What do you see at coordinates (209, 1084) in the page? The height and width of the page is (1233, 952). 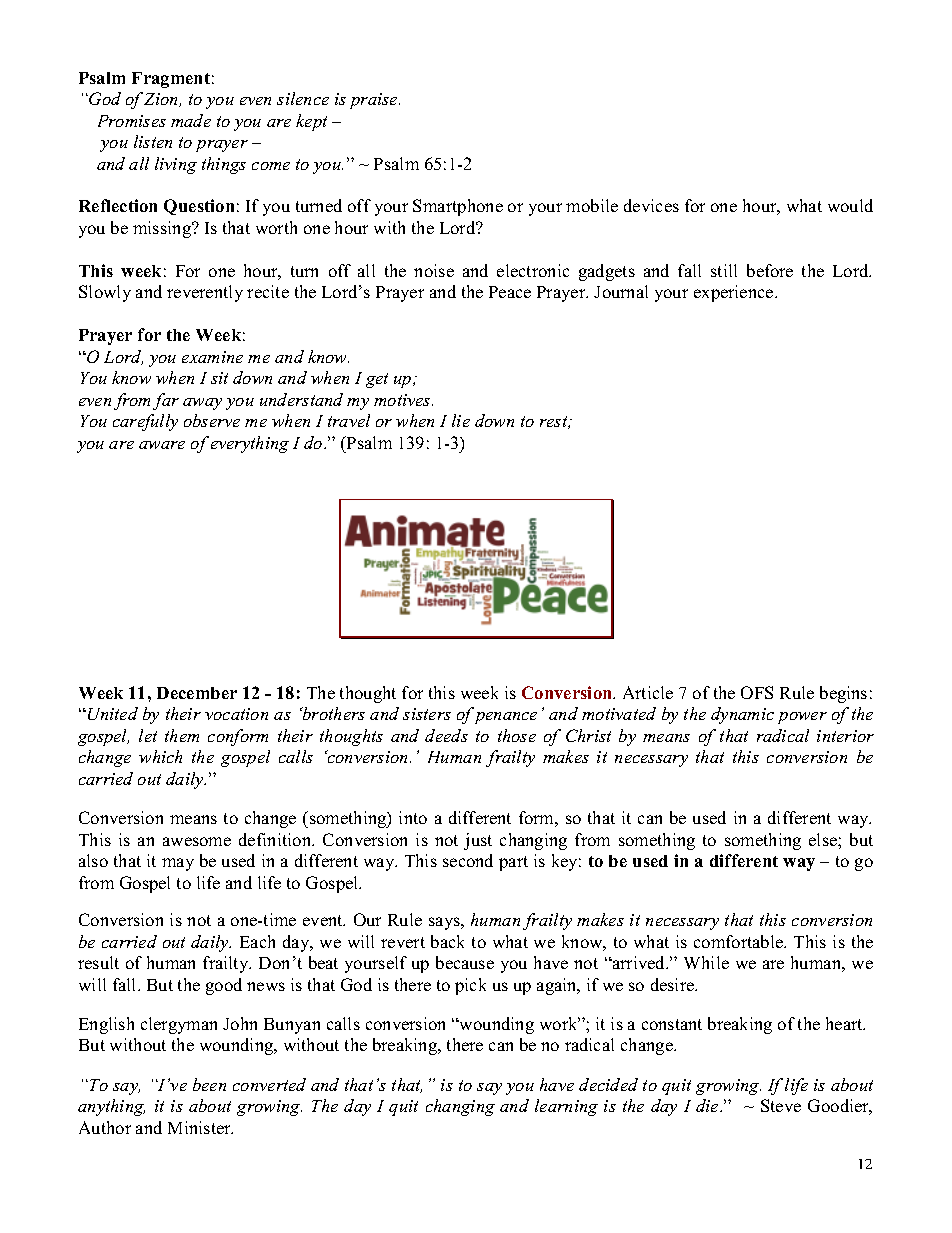 I see `been` at bounding box center [209, 1084].
